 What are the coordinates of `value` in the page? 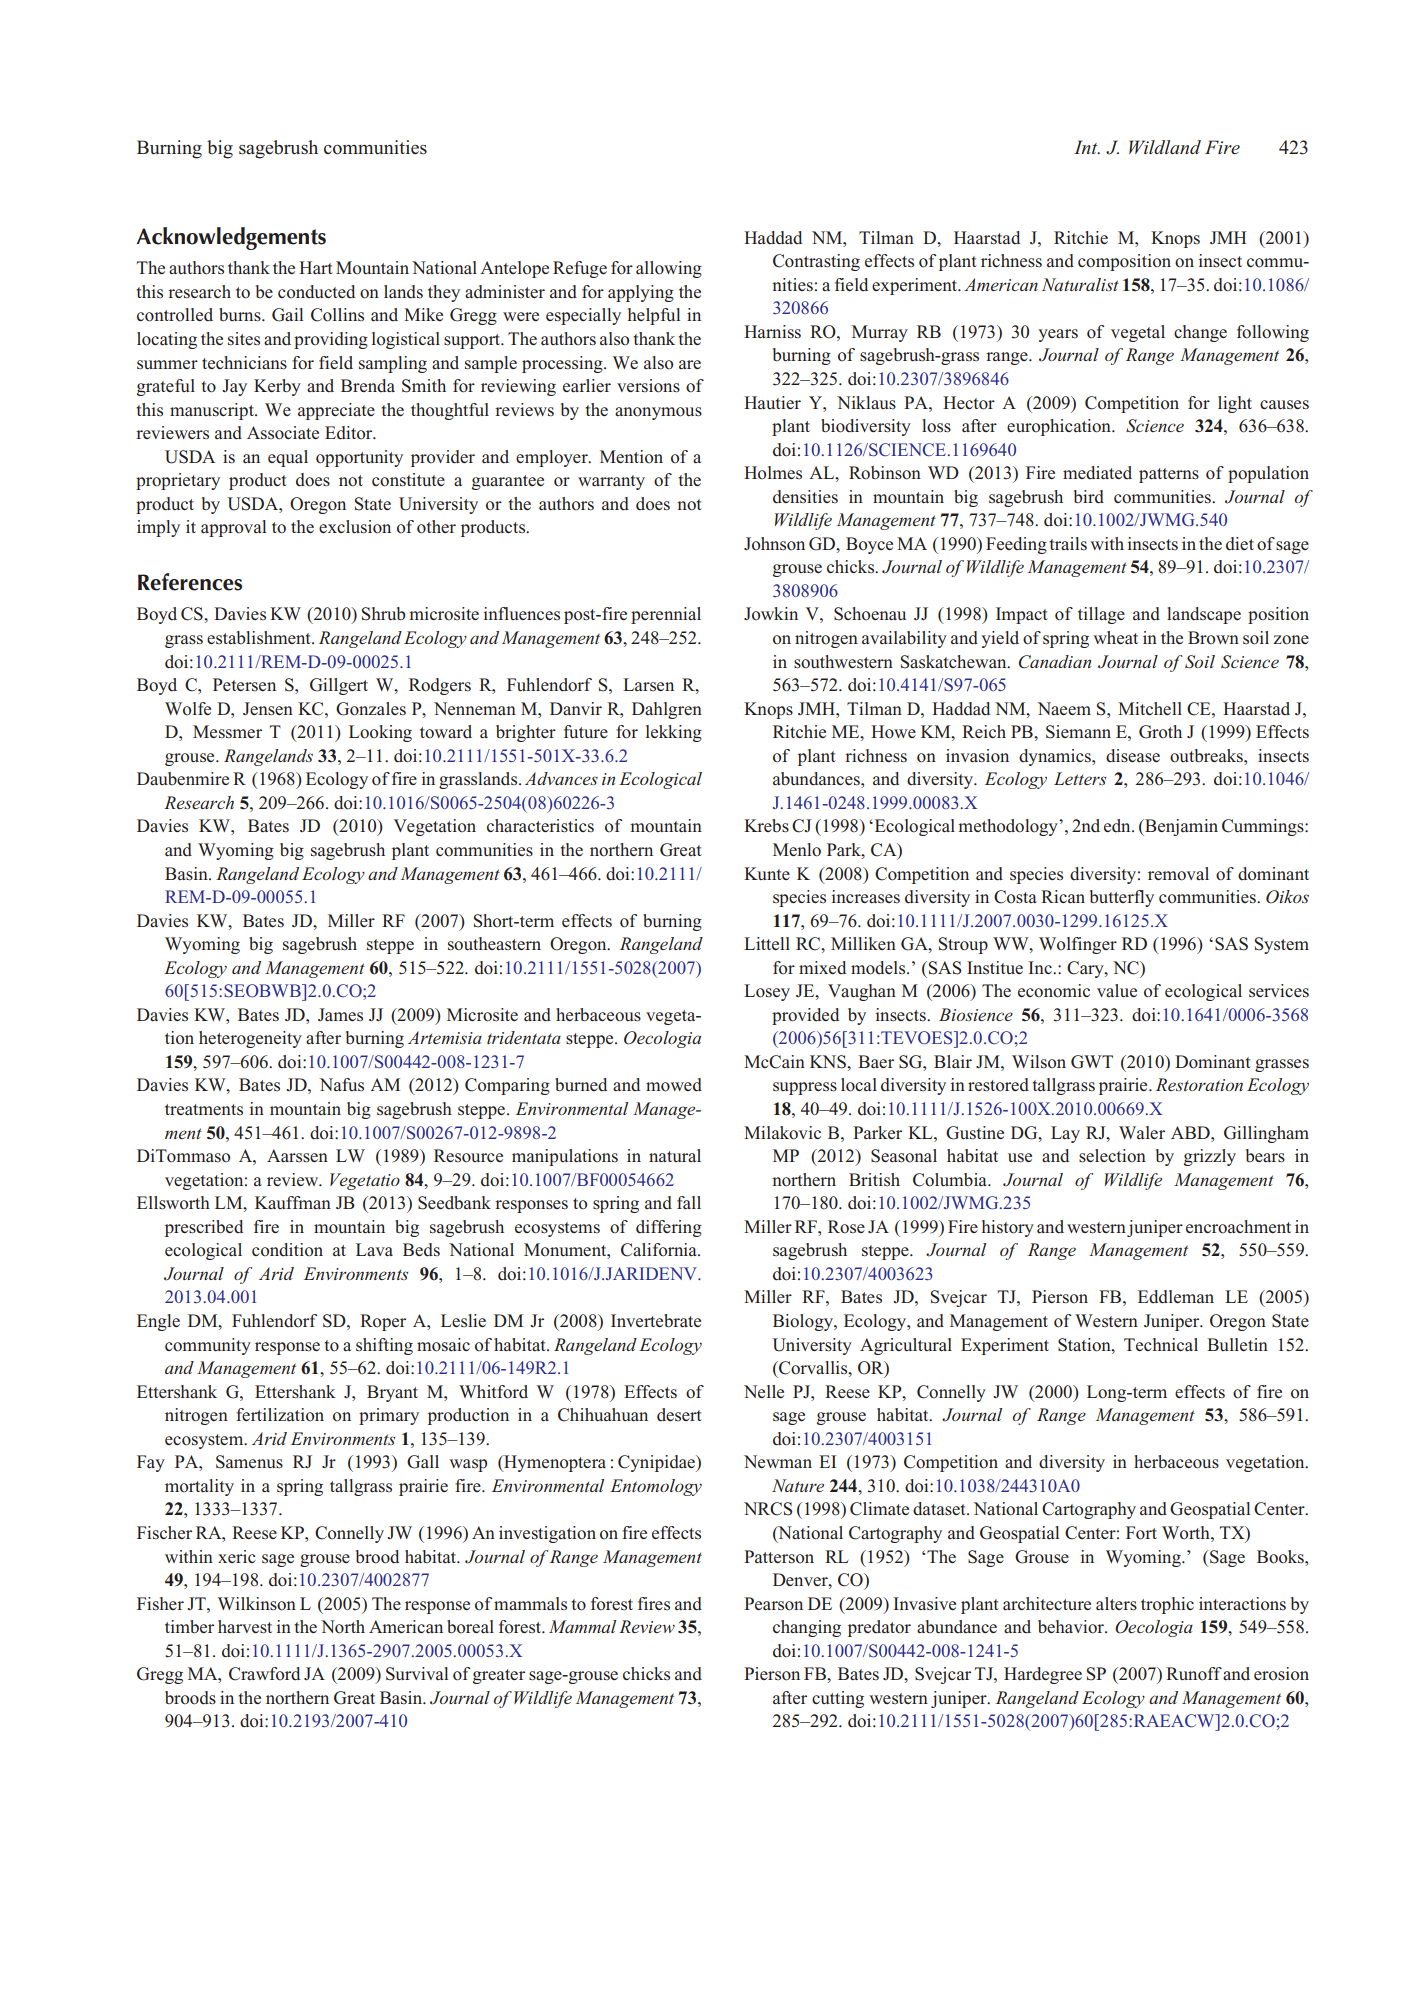 It's located at (1117, 990).
